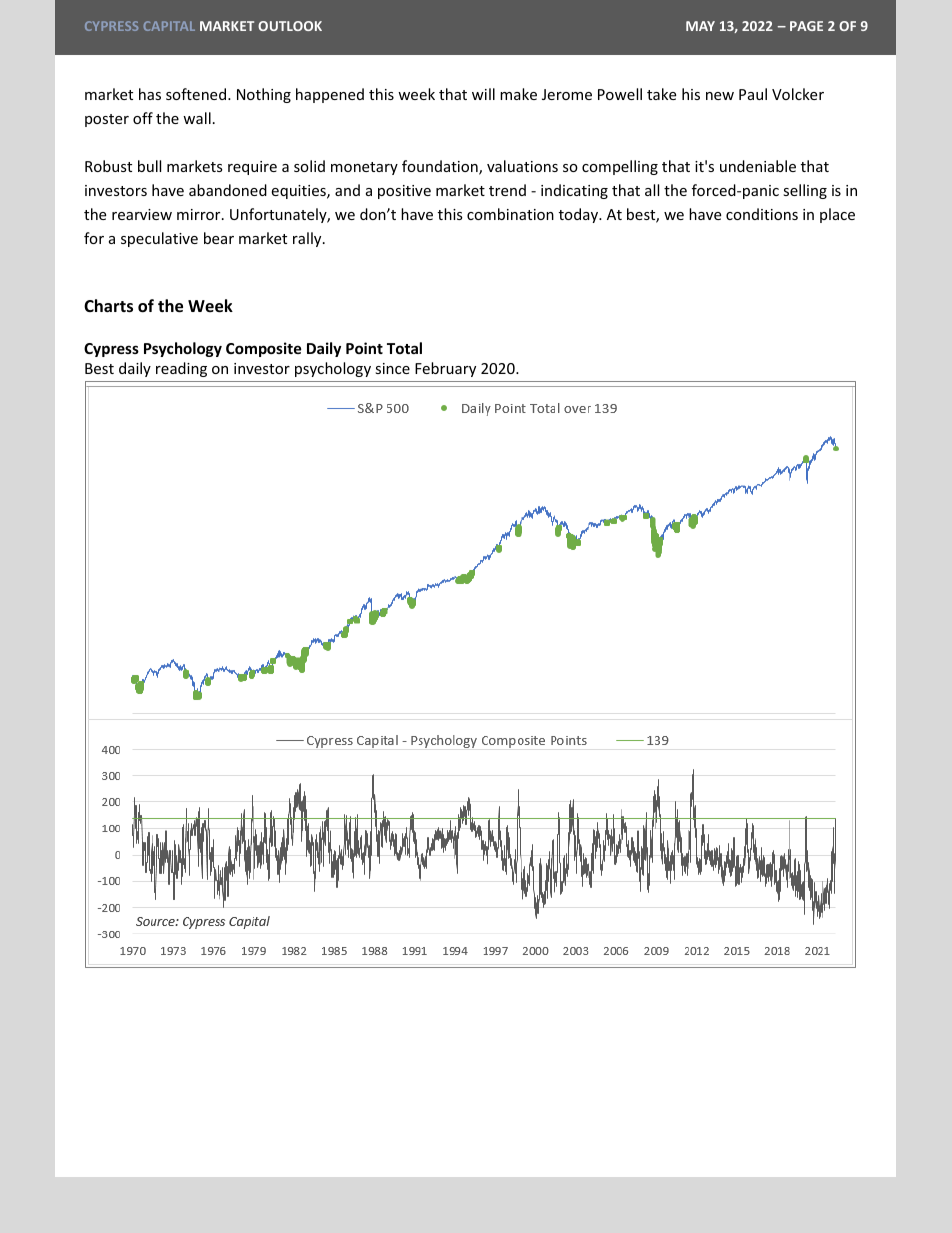 Image resolution: width=952 pixels, height=1233 pixels. What do you see at coordinates (762, 214) in the screenshot?
I see `conditions` at bounding box center [762, 214].
